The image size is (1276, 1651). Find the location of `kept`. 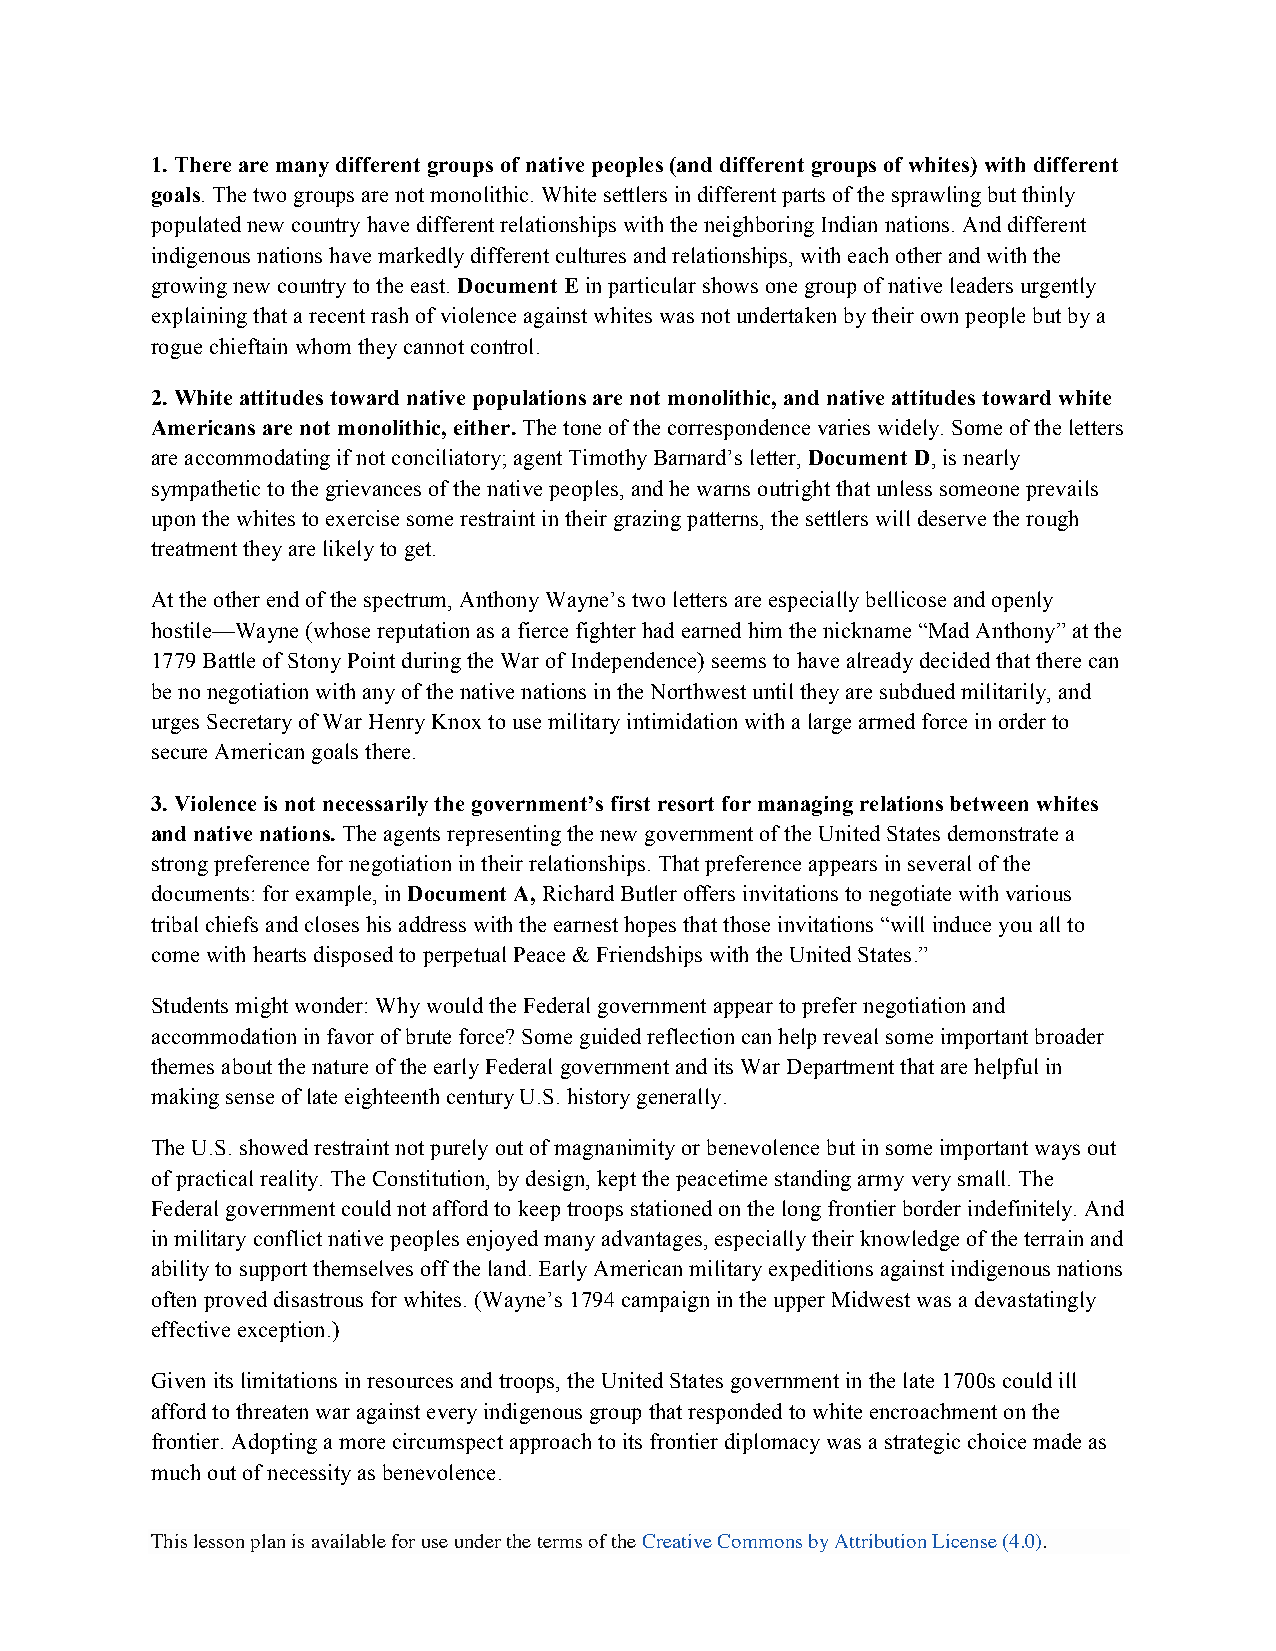

kept is located at coordinates (616, 1180).
